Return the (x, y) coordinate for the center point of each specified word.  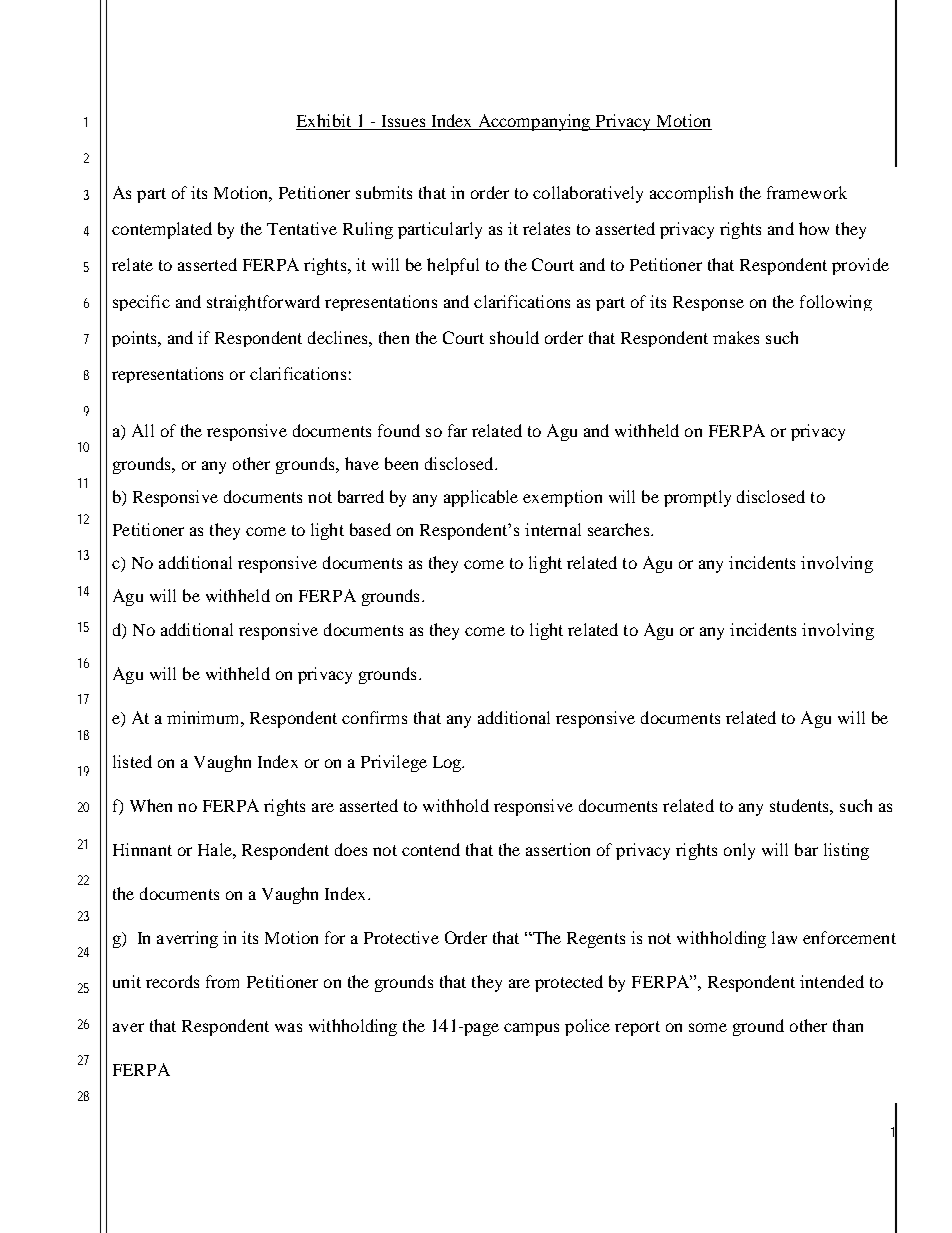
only (739, 851)
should (514, 337)
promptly (697, 498)
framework (807, 192)
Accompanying (534, 122)
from (222, 981)
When (151, 805)
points (135, 339)
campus (531, 1029)
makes (736, 337)
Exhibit (325, 122)
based (370, 529)
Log (448, 764)
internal (553, 529)
